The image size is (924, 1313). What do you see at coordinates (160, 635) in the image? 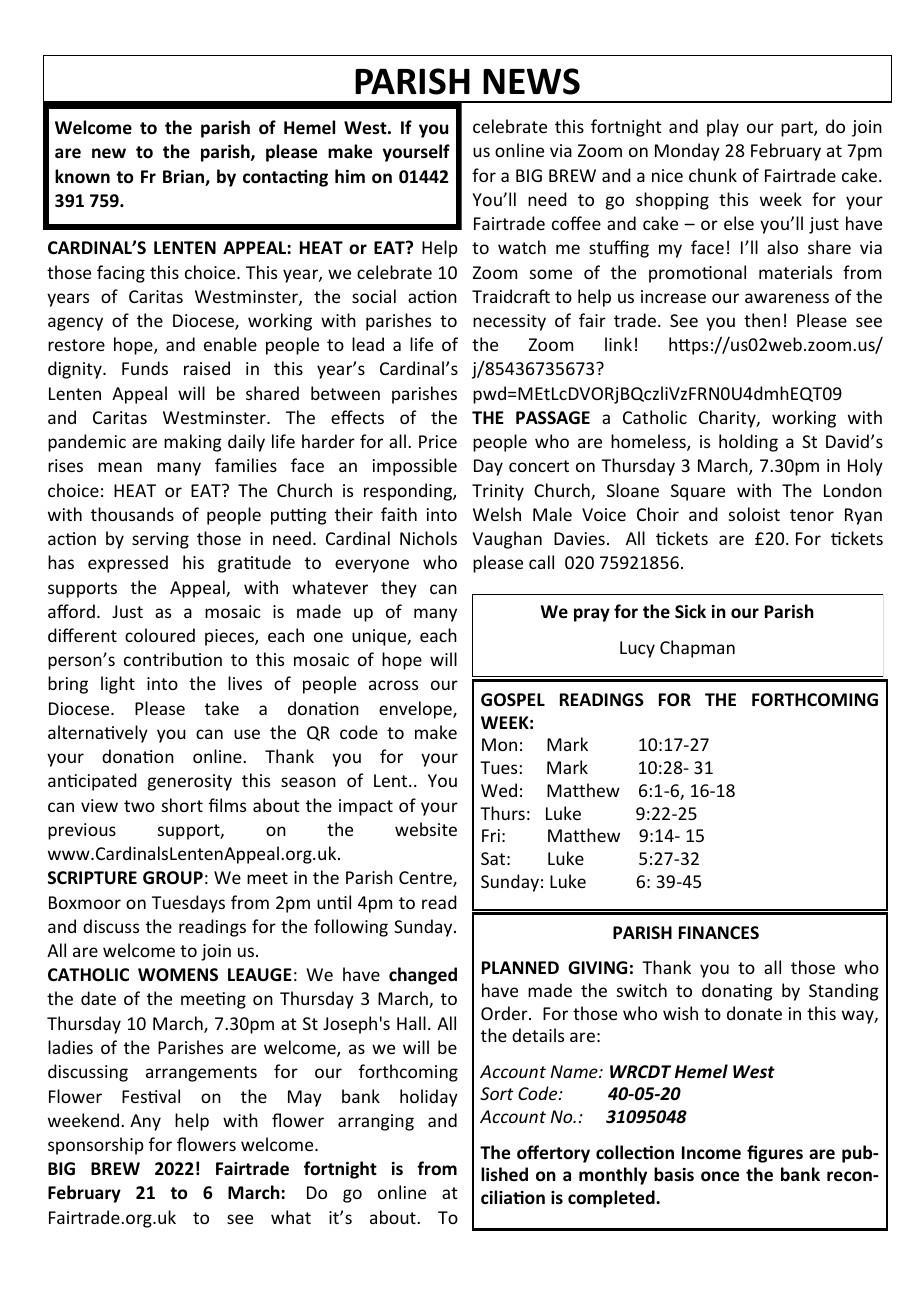
I see `coloured` at bounding box center [160, 635].
